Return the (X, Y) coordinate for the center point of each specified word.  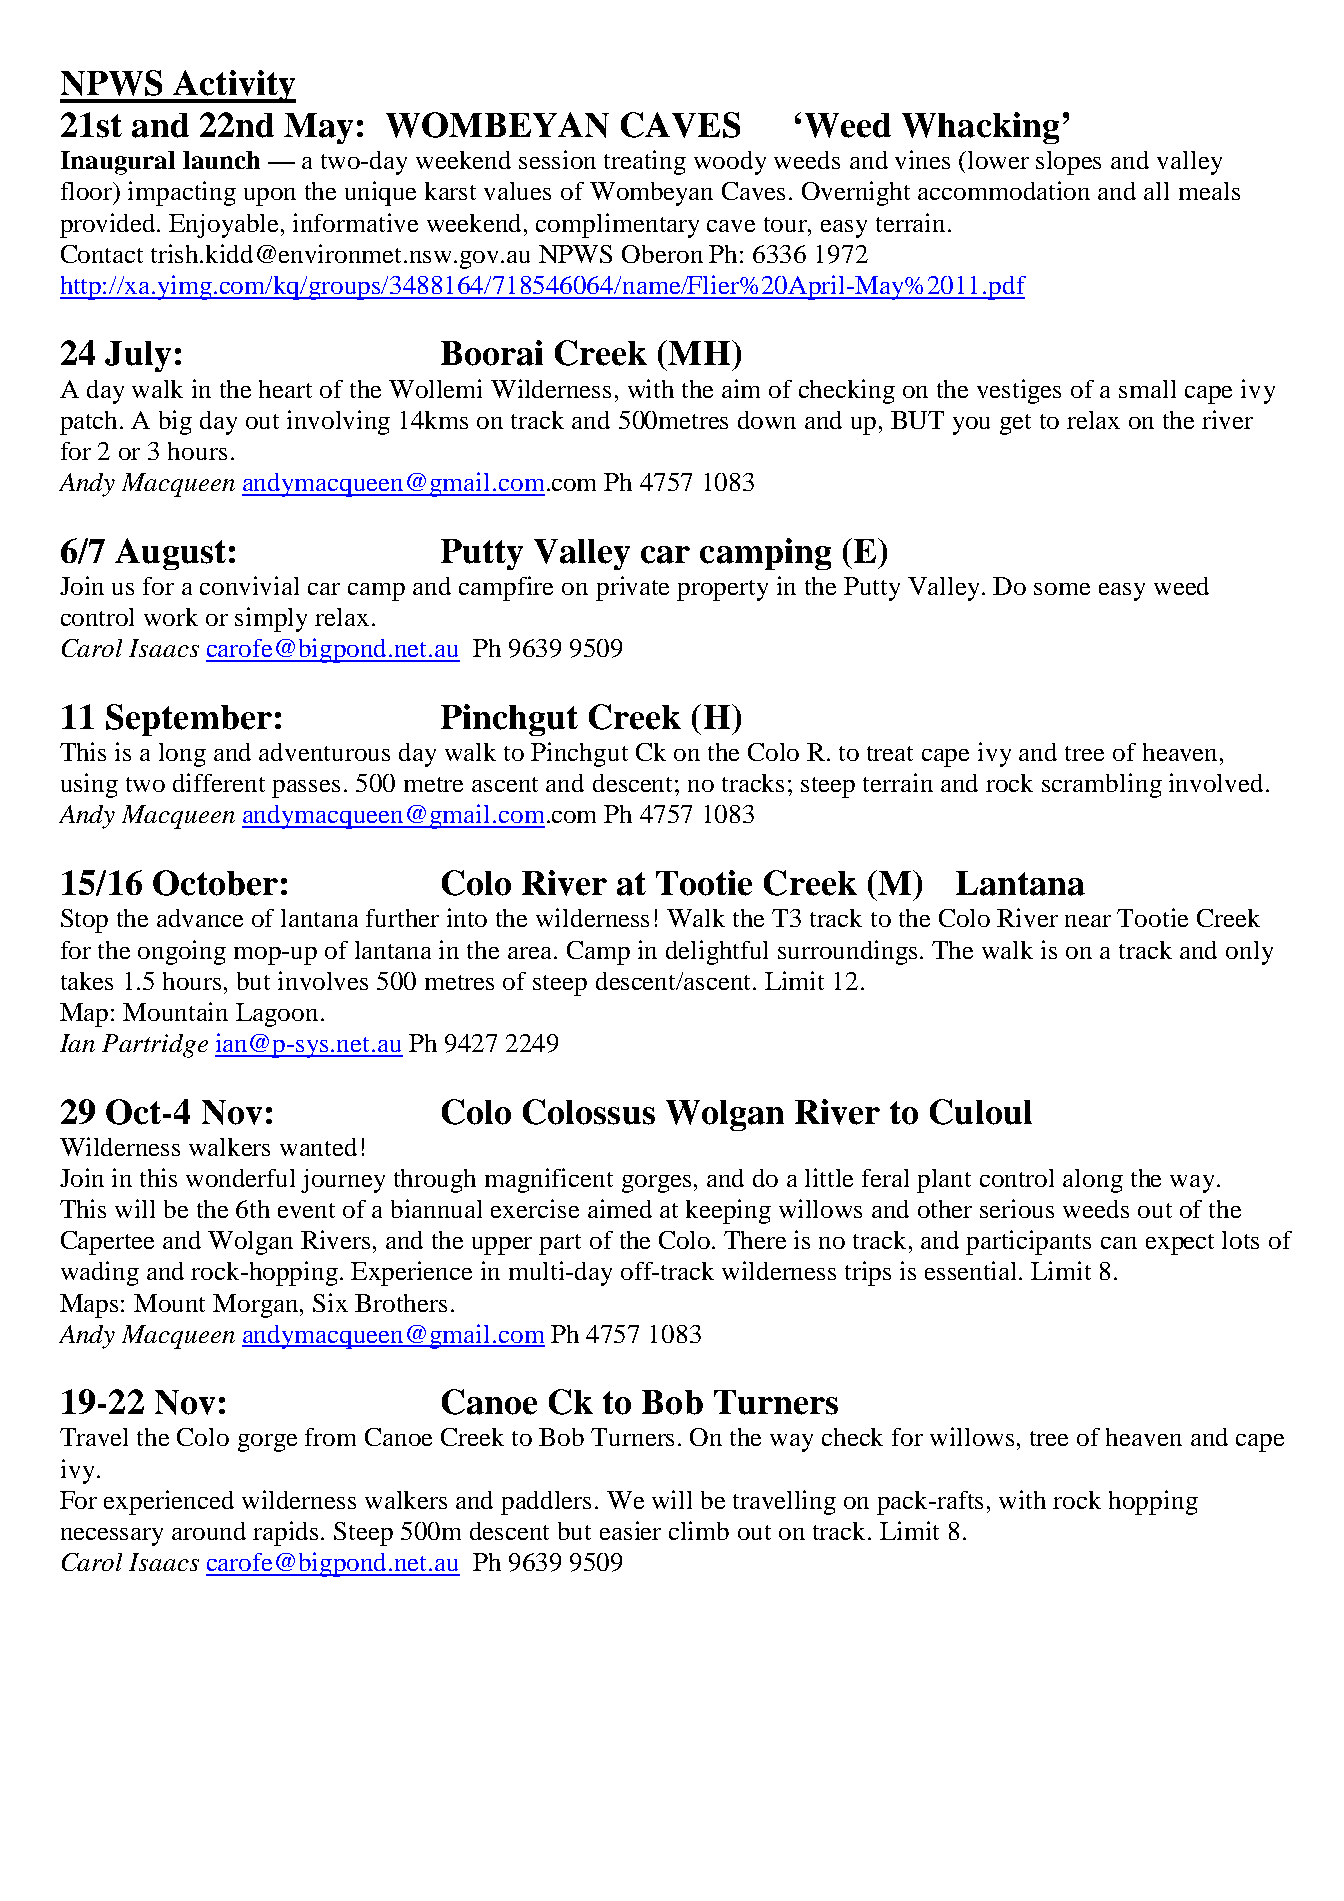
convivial (249, 585)
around (209, 1531)
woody (730, 163)
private (632, 588)
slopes (1068, 163)
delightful (717, 952)
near (1088, 921)
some (1062, 589)
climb (699, 1530)
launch (221, 160)
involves (323, 980)
